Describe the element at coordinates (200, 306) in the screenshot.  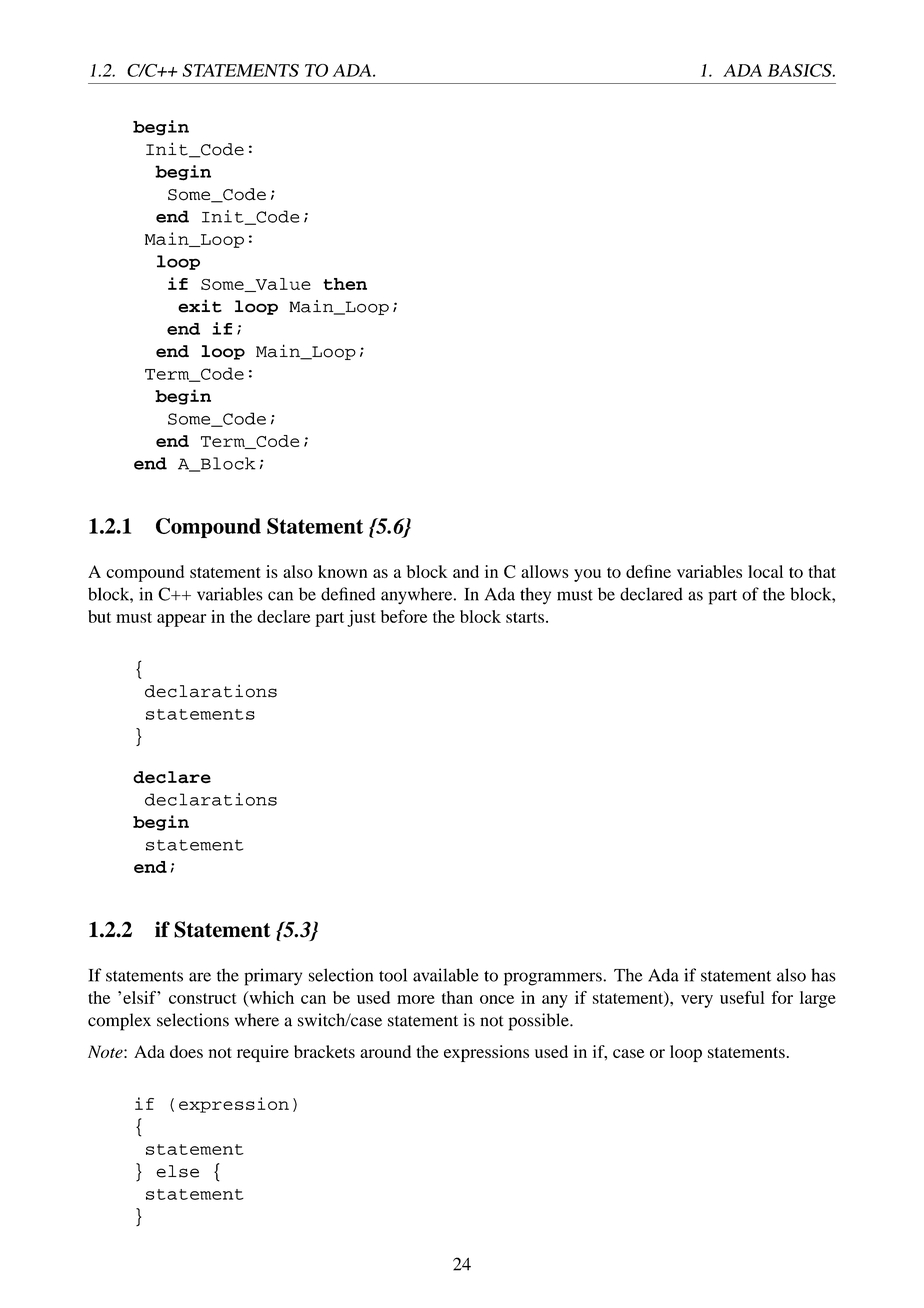
I see `exit` at that location.
